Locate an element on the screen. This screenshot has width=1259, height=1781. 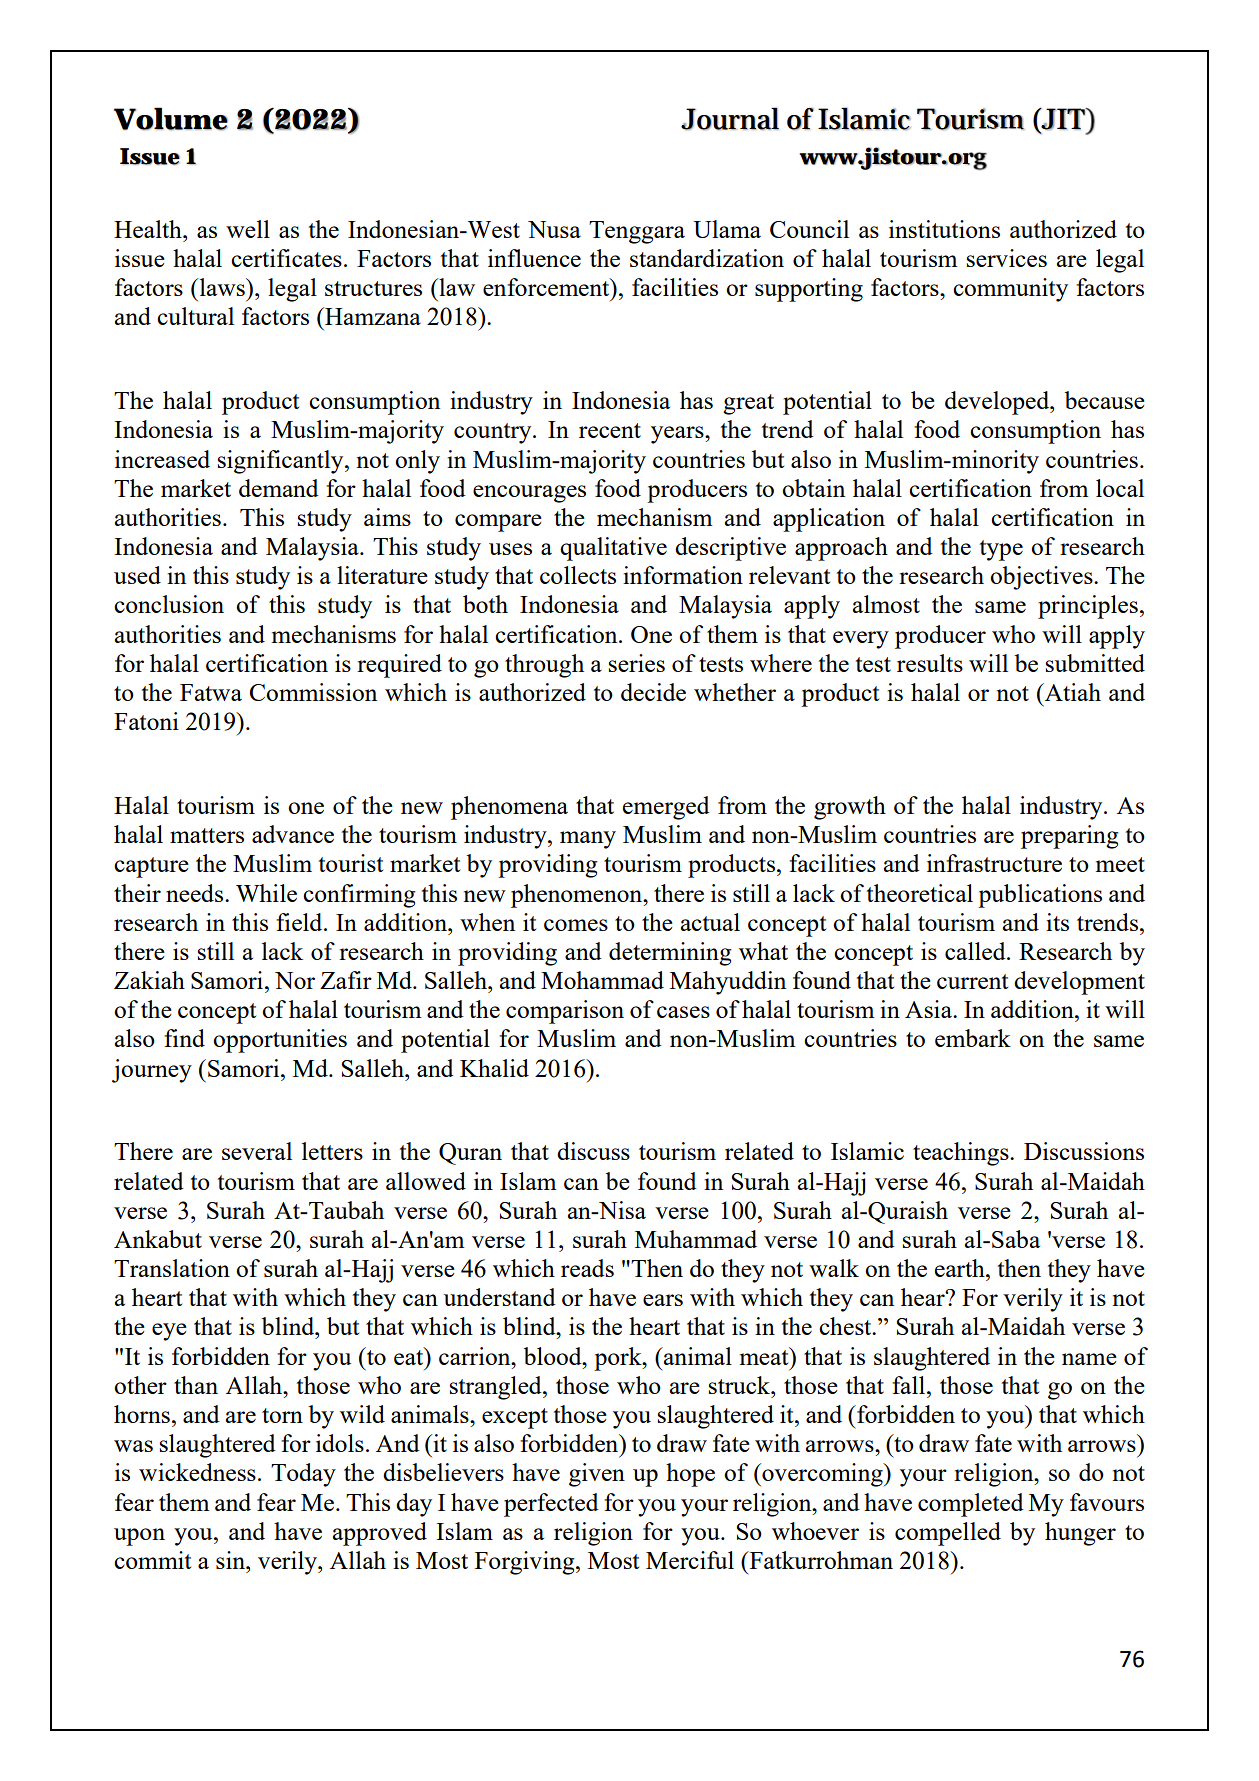
Nusa is located at coordinates (554, 229).
